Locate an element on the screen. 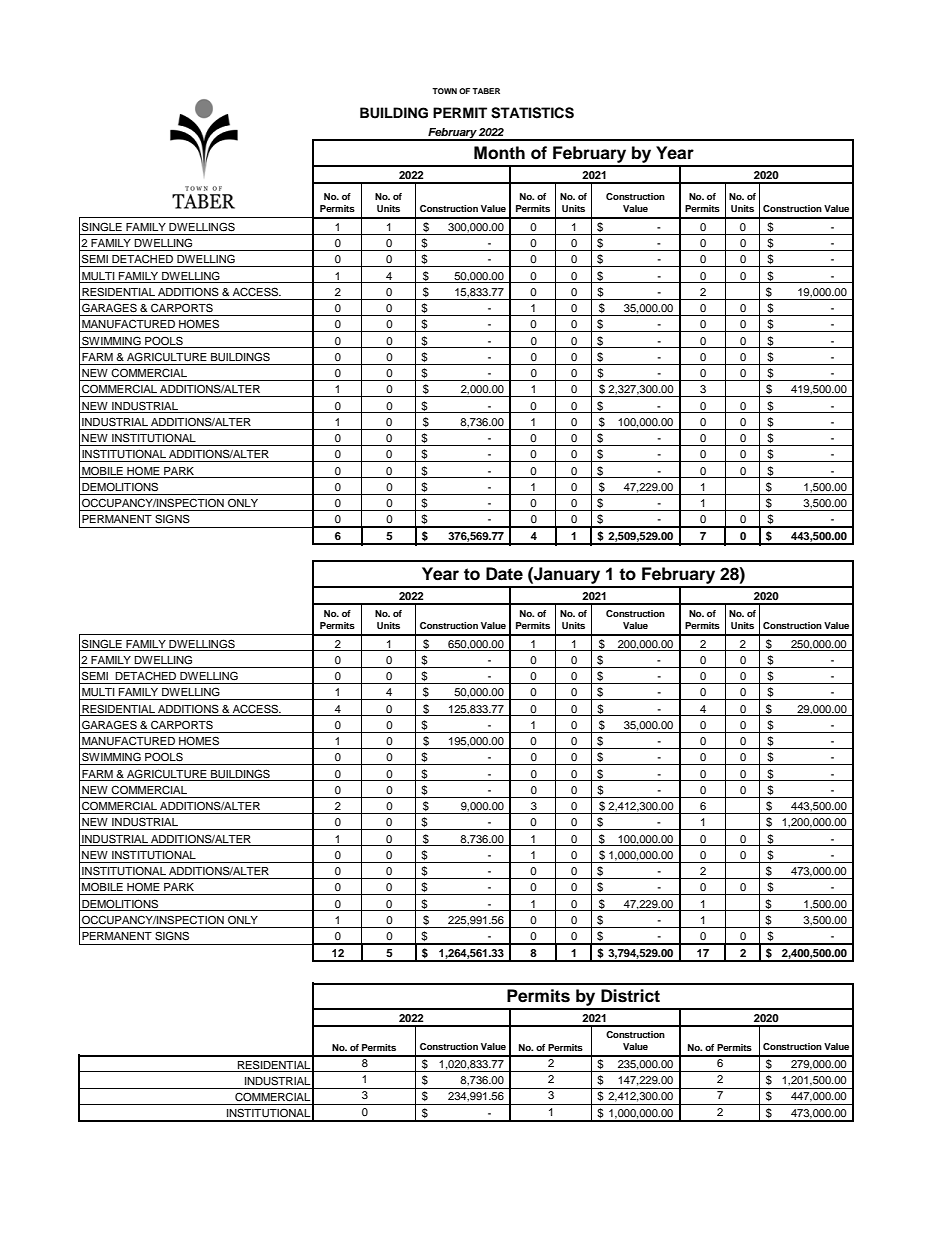 The image size is (952, 1233). TABER is located at coordinates (486, 91).
